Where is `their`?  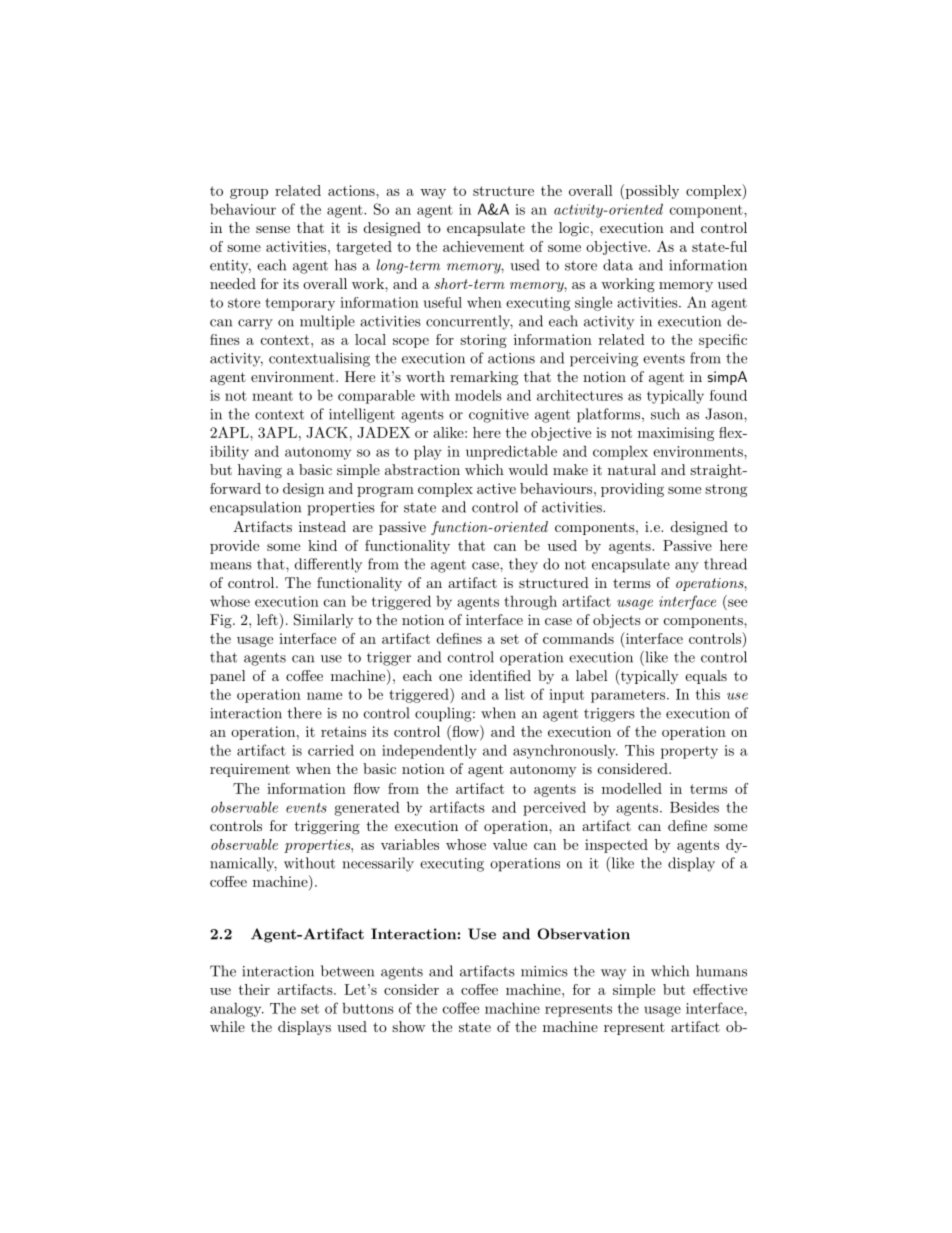 their is located at coordinates (254, 989).
